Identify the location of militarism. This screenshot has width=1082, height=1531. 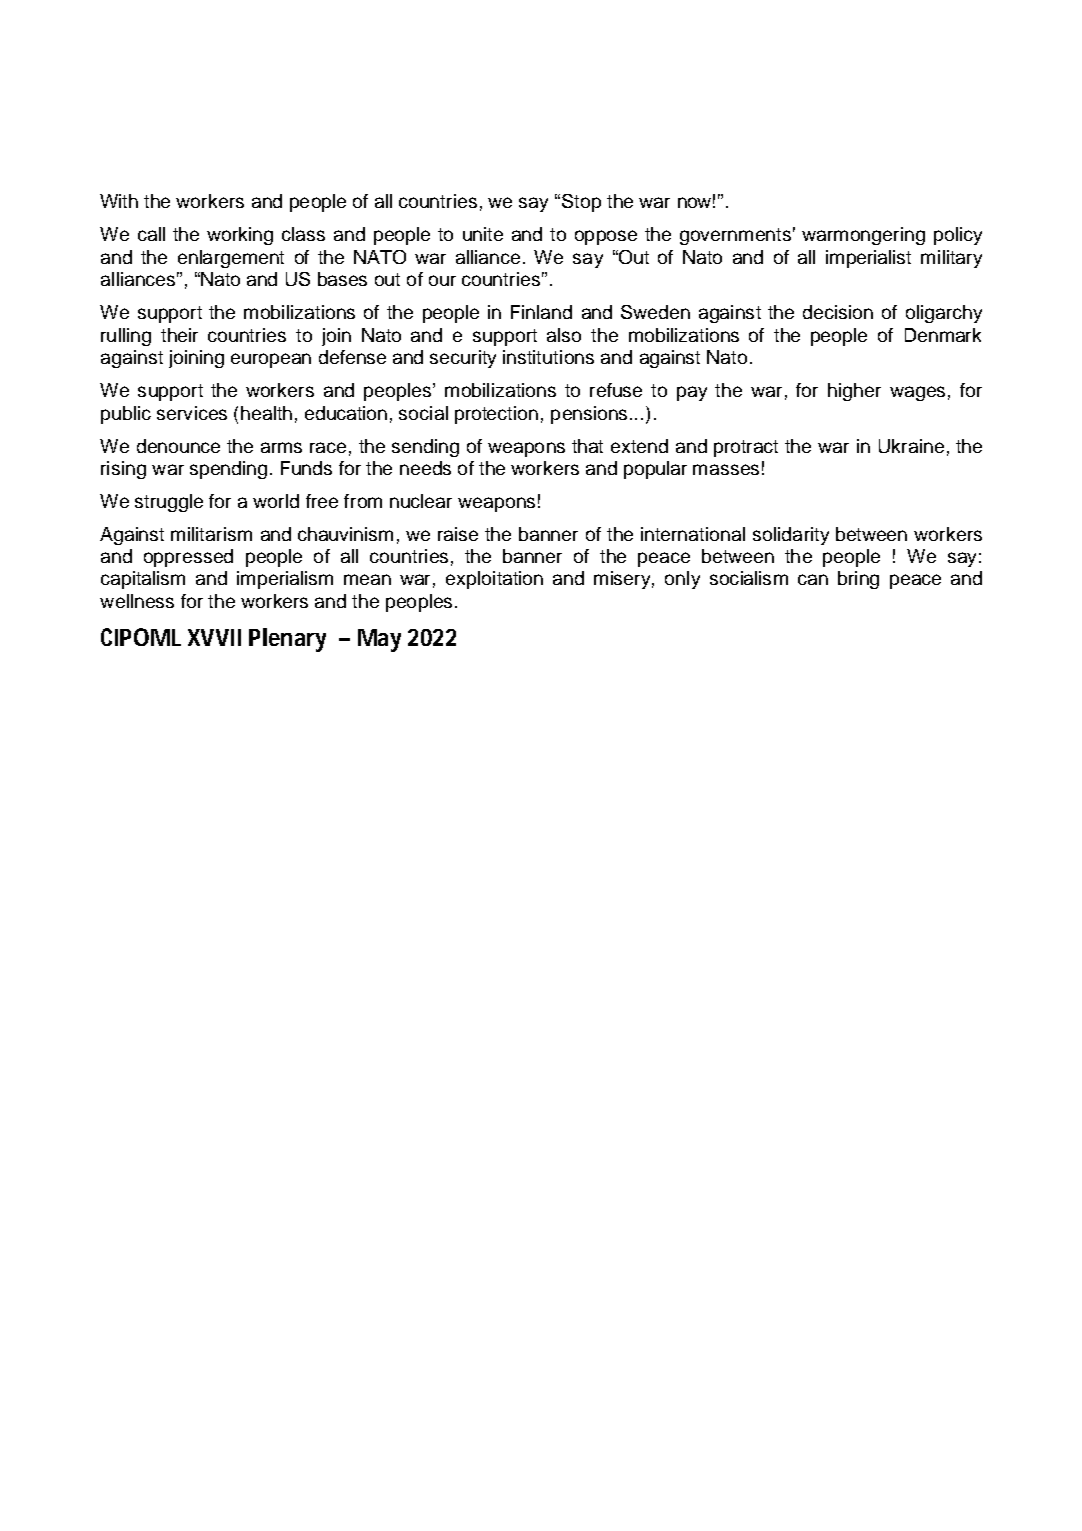
(211, 534).
